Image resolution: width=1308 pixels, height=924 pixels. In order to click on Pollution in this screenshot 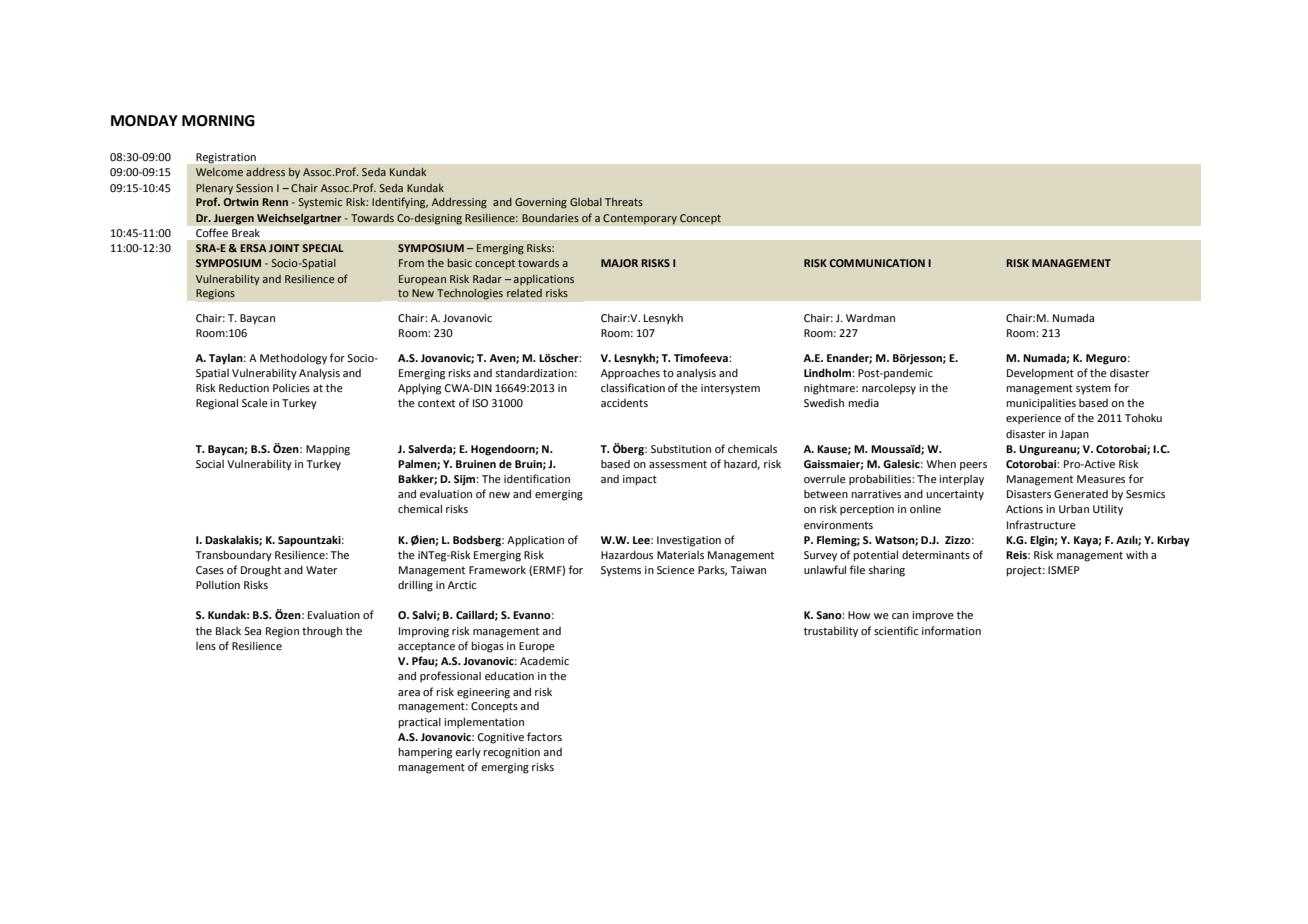, I will do `click(218, 585)`.
